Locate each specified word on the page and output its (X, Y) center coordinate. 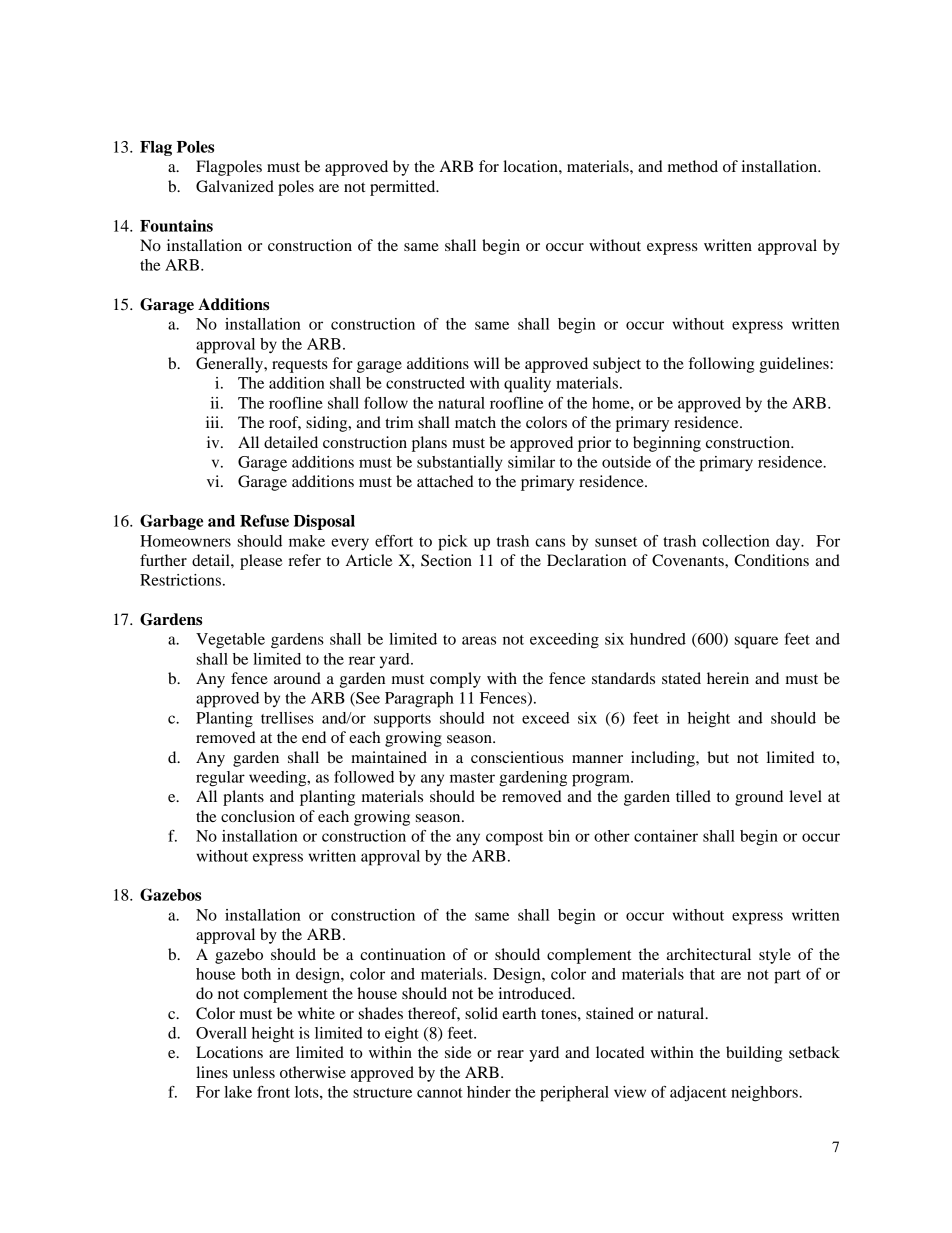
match (475, 422)
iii (214, 422)
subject (617, 365)
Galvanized (235, 186)
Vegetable (230, 641)
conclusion (258, 816)
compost (514, 839)
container (666, 836)
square (756, 642)
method (693, 166)
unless (254, 1072)
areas (479, 640)
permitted (404, 188)
